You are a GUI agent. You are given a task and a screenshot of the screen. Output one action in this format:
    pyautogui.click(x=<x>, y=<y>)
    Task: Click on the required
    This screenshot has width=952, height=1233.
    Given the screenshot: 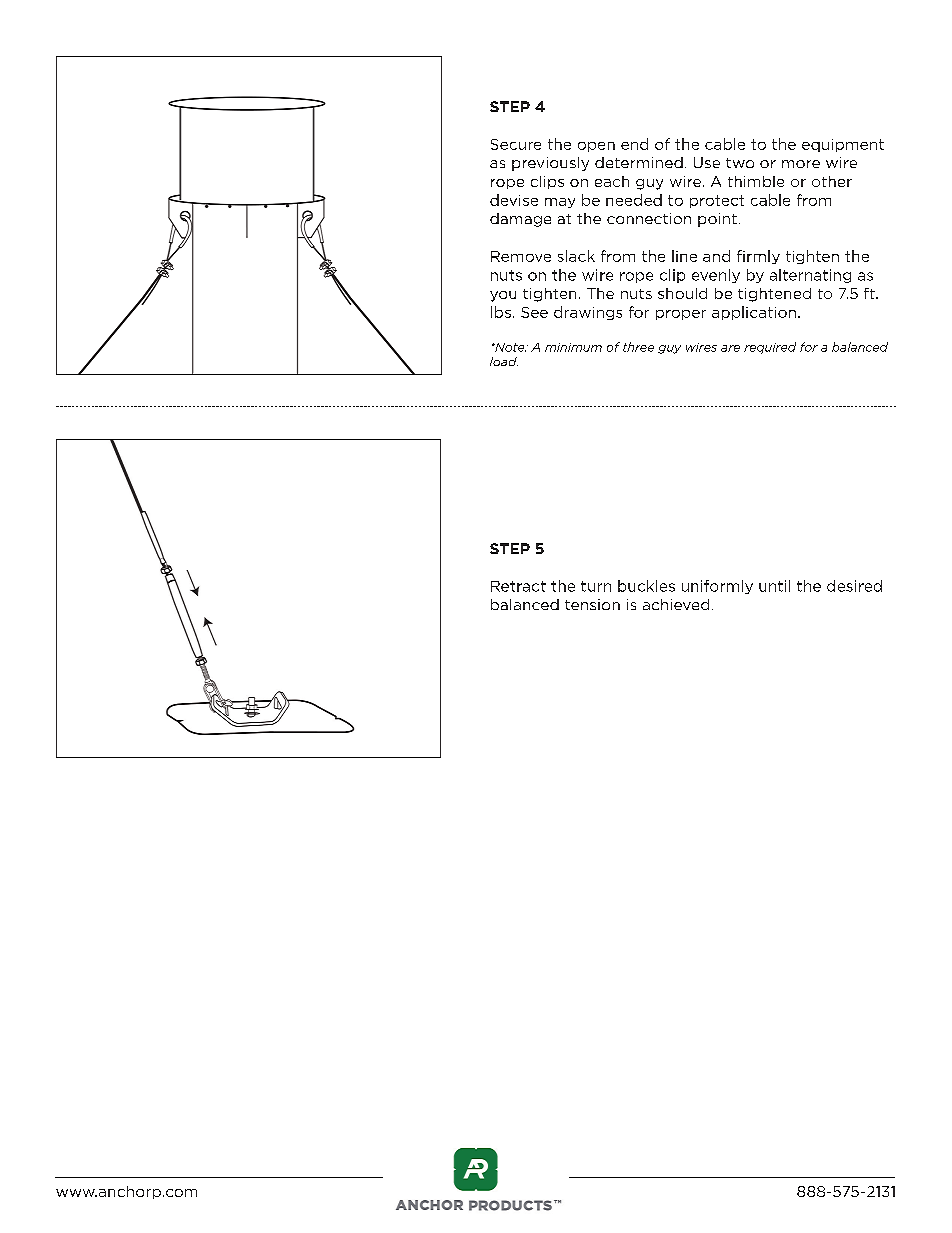 What is the action you would take?
    pyautogui.click(x=770, y=348)
